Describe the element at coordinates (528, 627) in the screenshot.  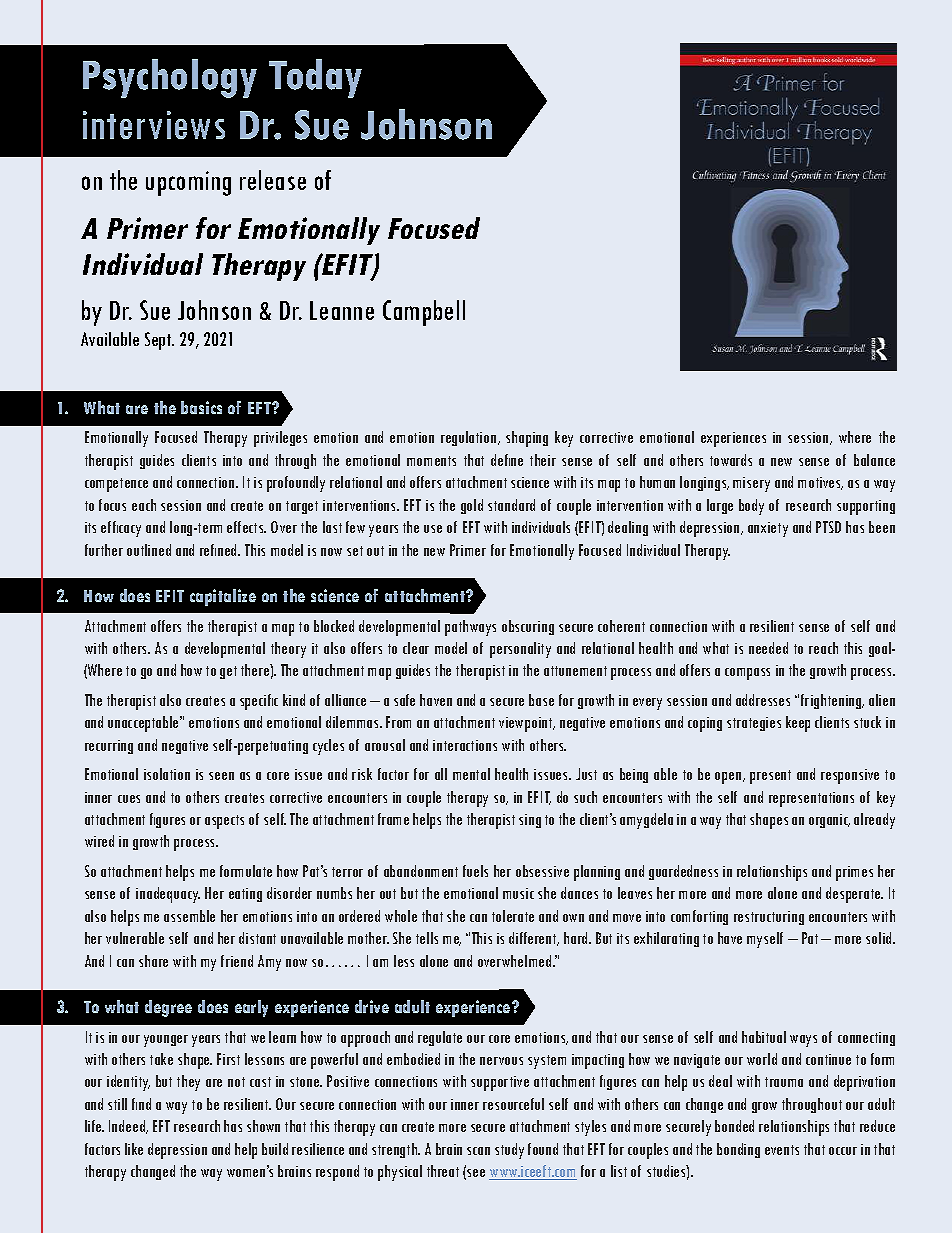
I see `obscuring` at that location.
